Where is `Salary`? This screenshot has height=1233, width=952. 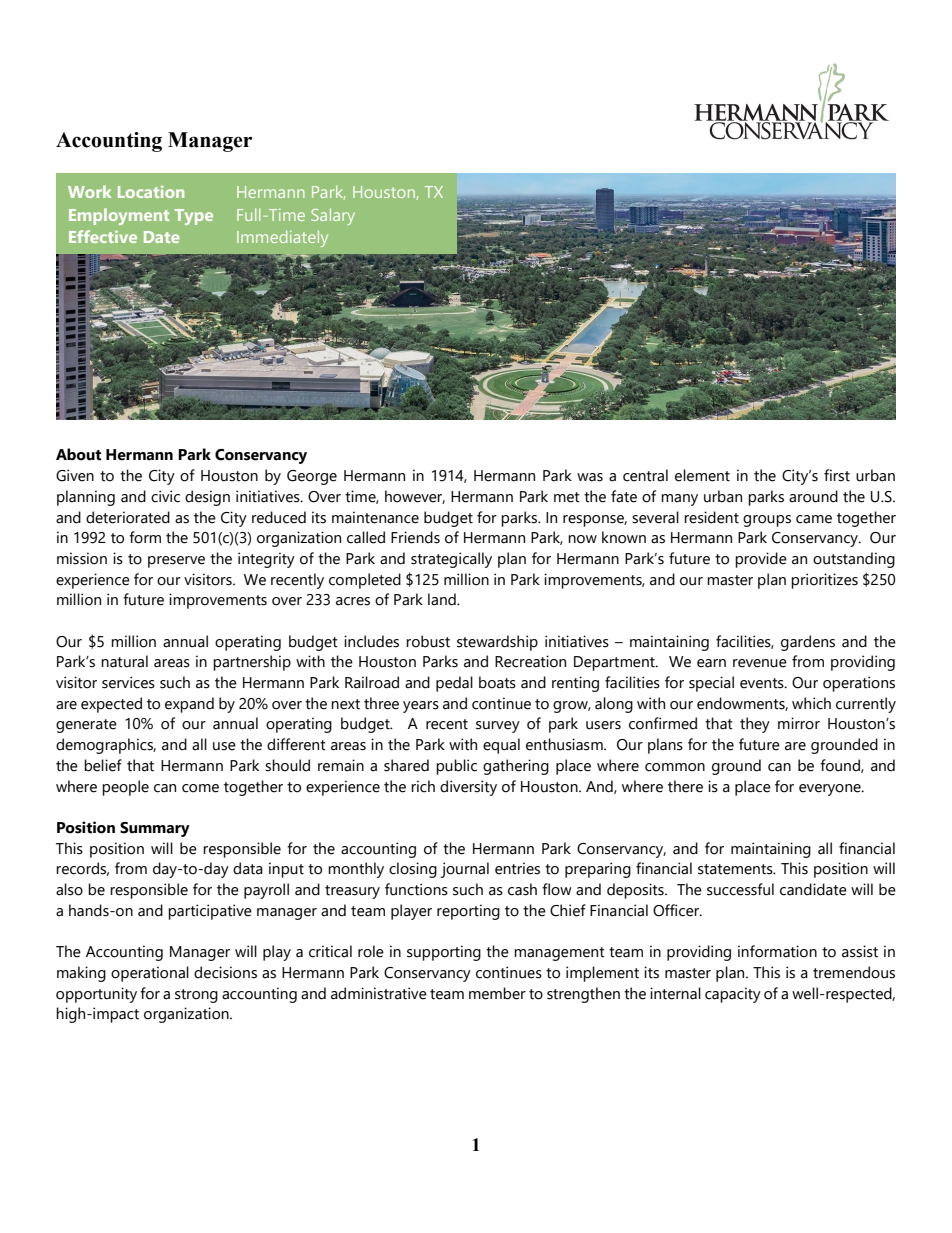 Salary is located at coordinates (333, 216).
